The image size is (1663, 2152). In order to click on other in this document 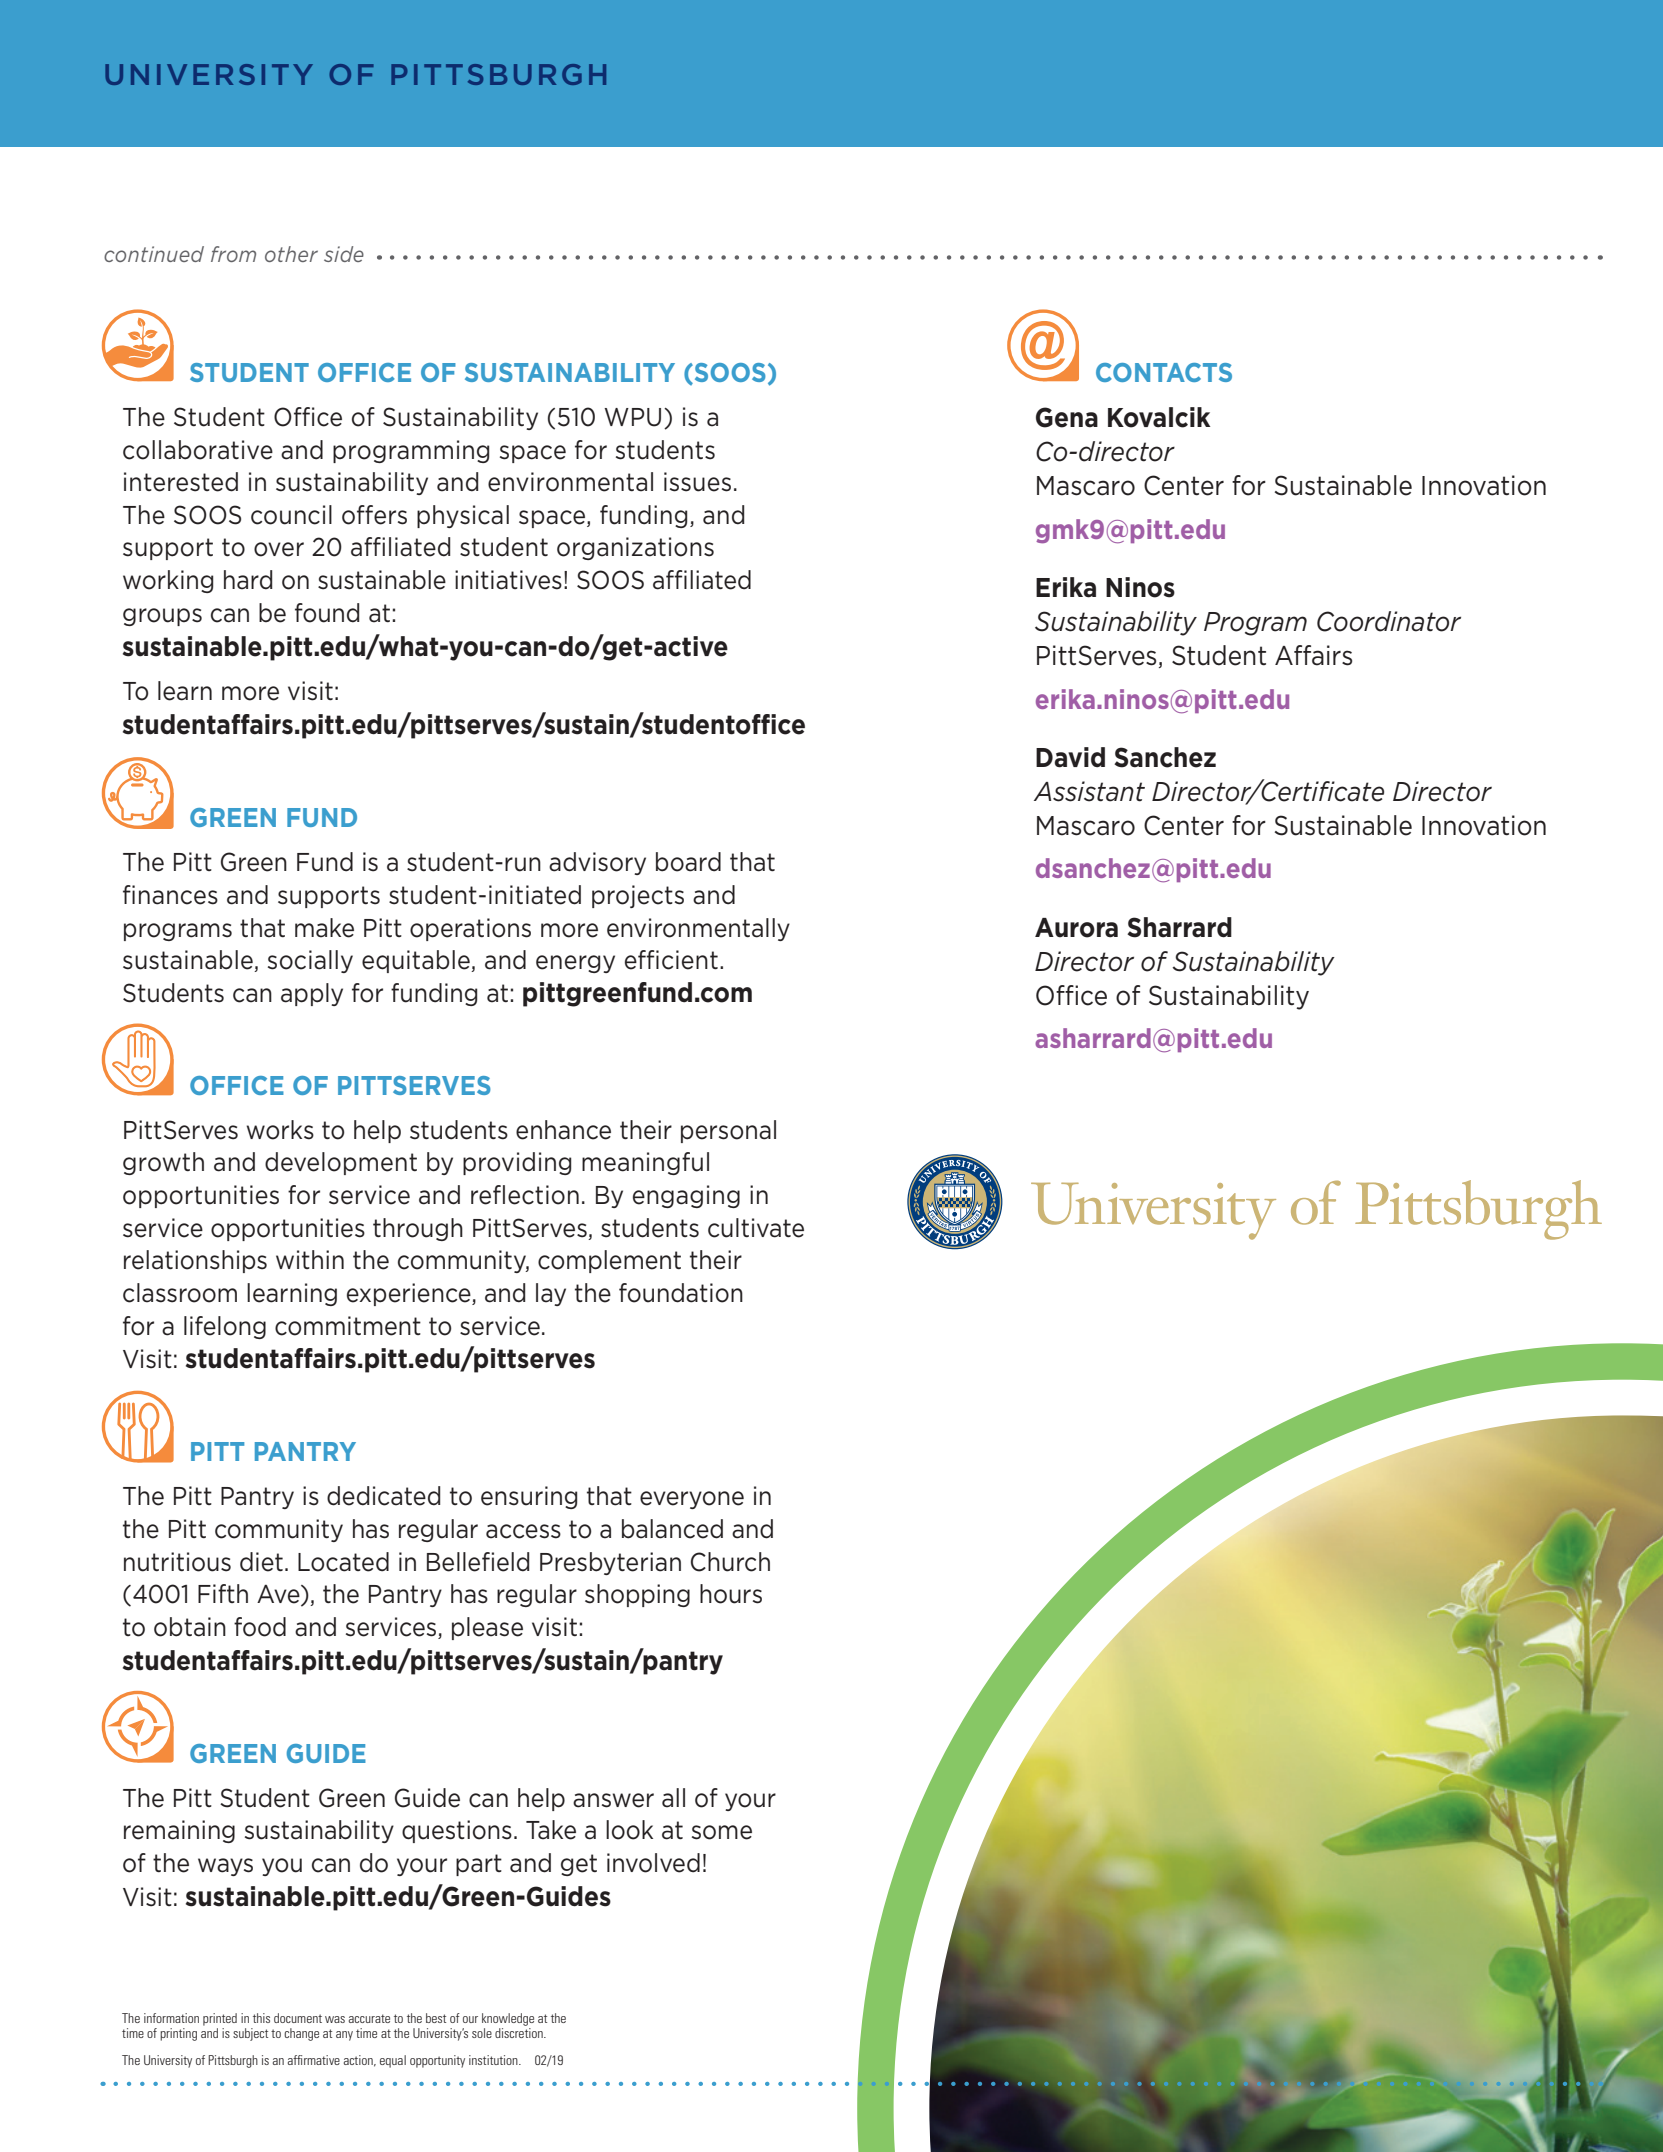, I will do `click(291, 254)`.
